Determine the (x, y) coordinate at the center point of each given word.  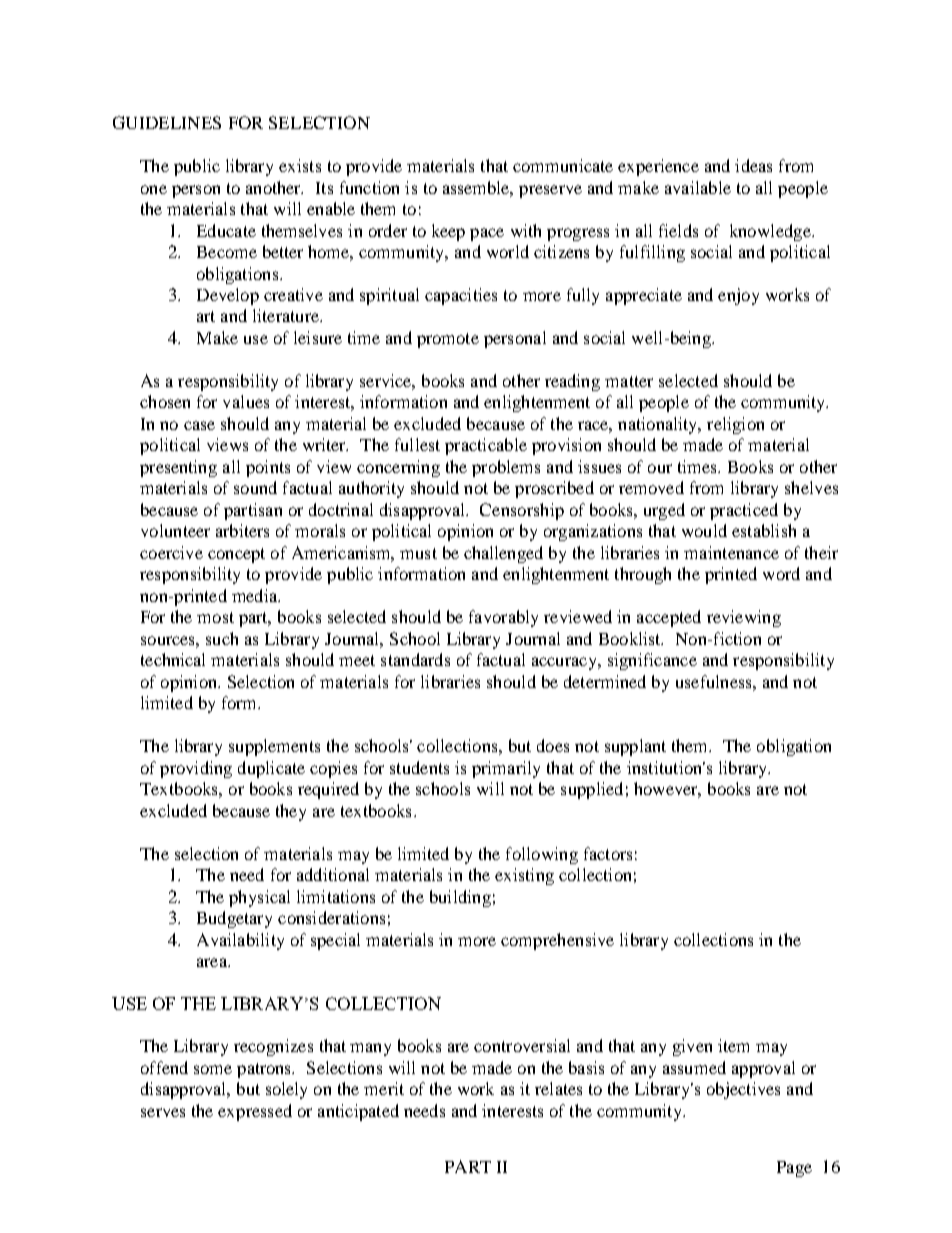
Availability (240, 941)
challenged (503, 554)
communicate (563, 165)
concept (236, 555)
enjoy (738, 296)
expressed (255, 1112)
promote (448, 340)
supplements (274, 747)
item (733, 1045)
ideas (753, 165)
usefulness (715, 681)
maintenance (731, 552)
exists (300, 165)
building (460, 898)
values (246, 401)
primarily (506, 769)
